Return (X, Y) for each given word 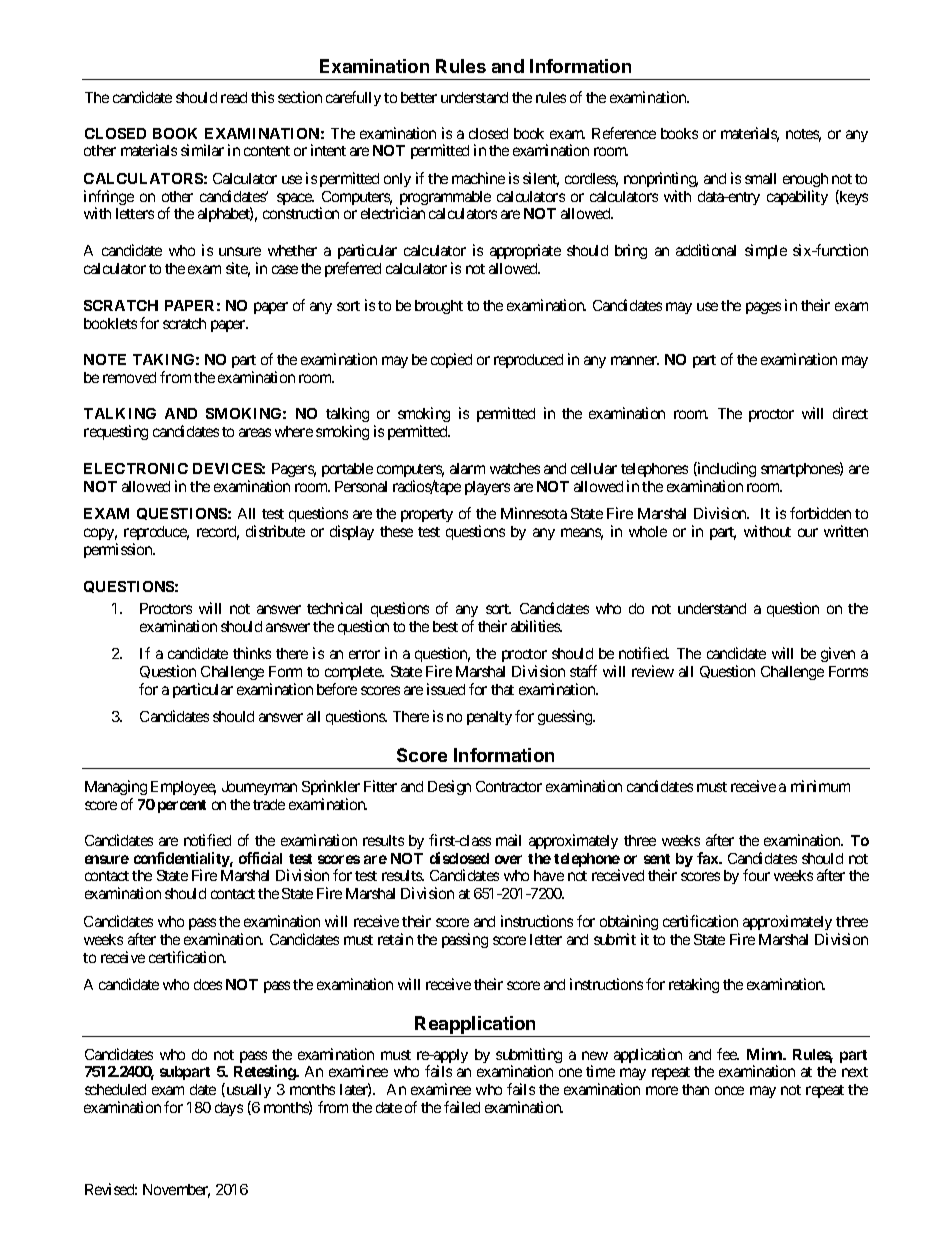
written (846, 531)
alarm (467, 468)
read (234, 97)
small (760, 178)
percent (182, 806)
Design (449, 787)
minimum (820, 786)
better (419, 97)
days (229, 1109)
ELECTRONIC (136, 468)
